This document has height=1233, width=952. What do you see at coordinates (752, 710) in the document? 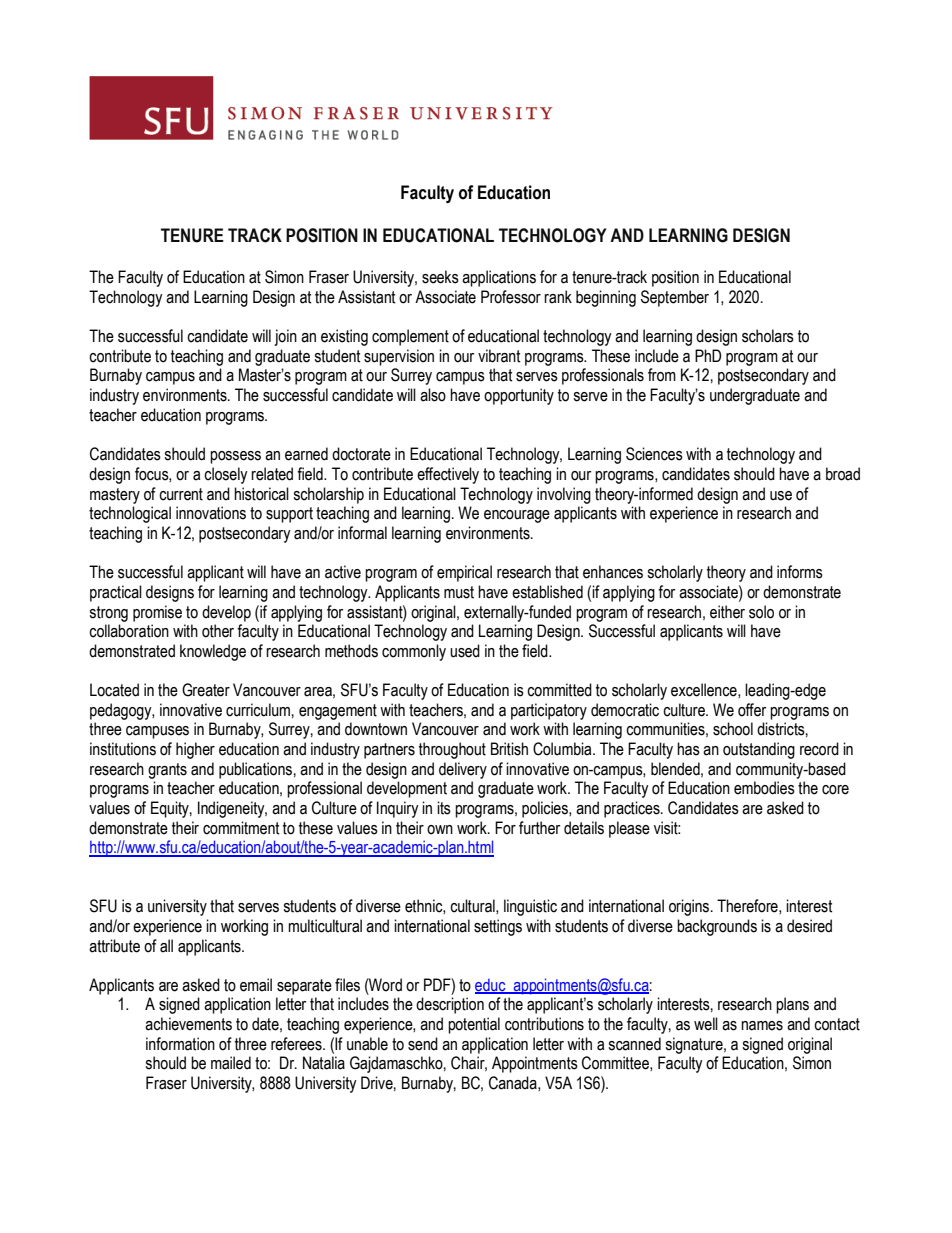
I see `offer` at bounding box center [752, 710].
